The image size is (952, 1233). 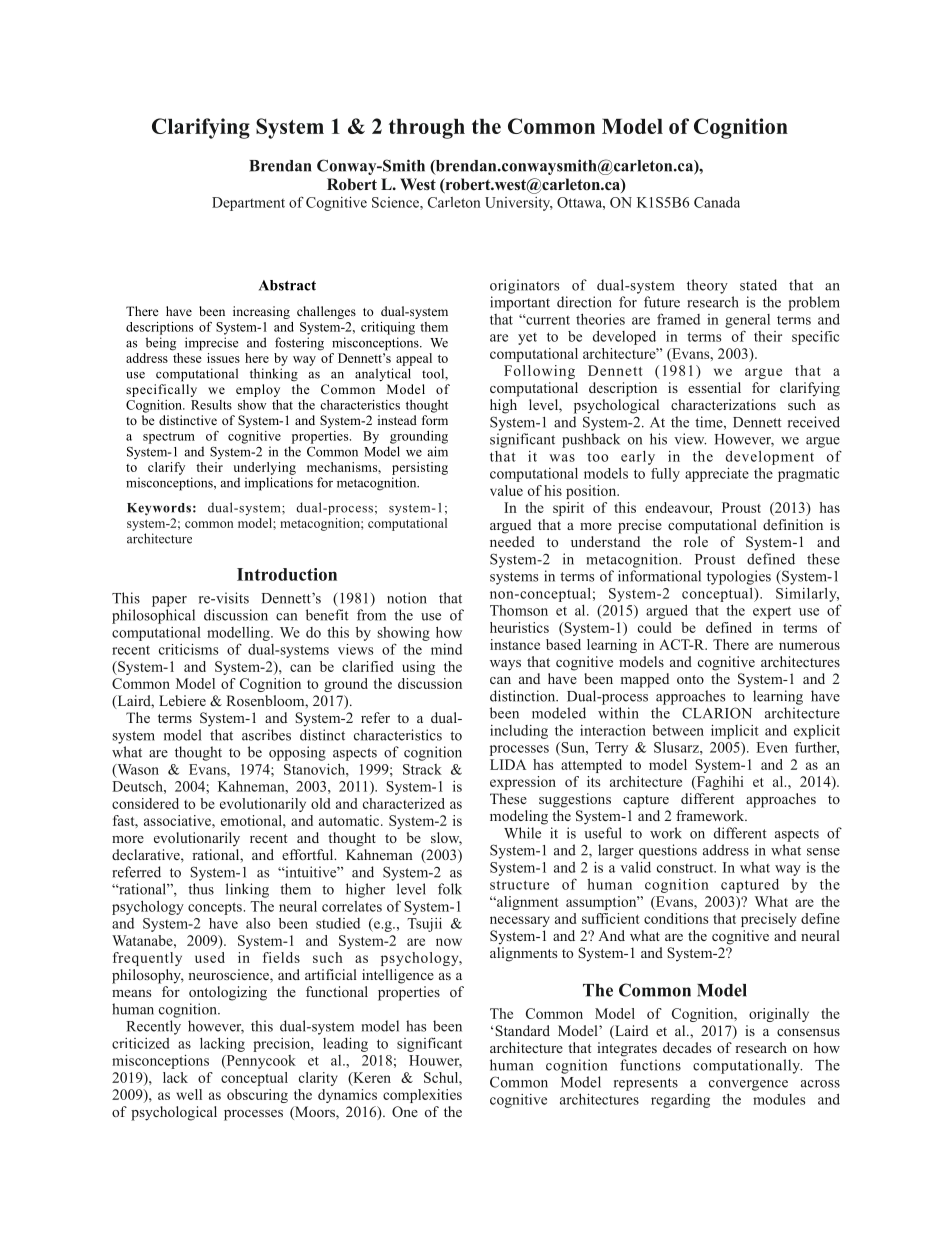 What do you see at coordinates (519, 627) in the screenshot?
I see `heuristics` at bounding box center [519, 627].
